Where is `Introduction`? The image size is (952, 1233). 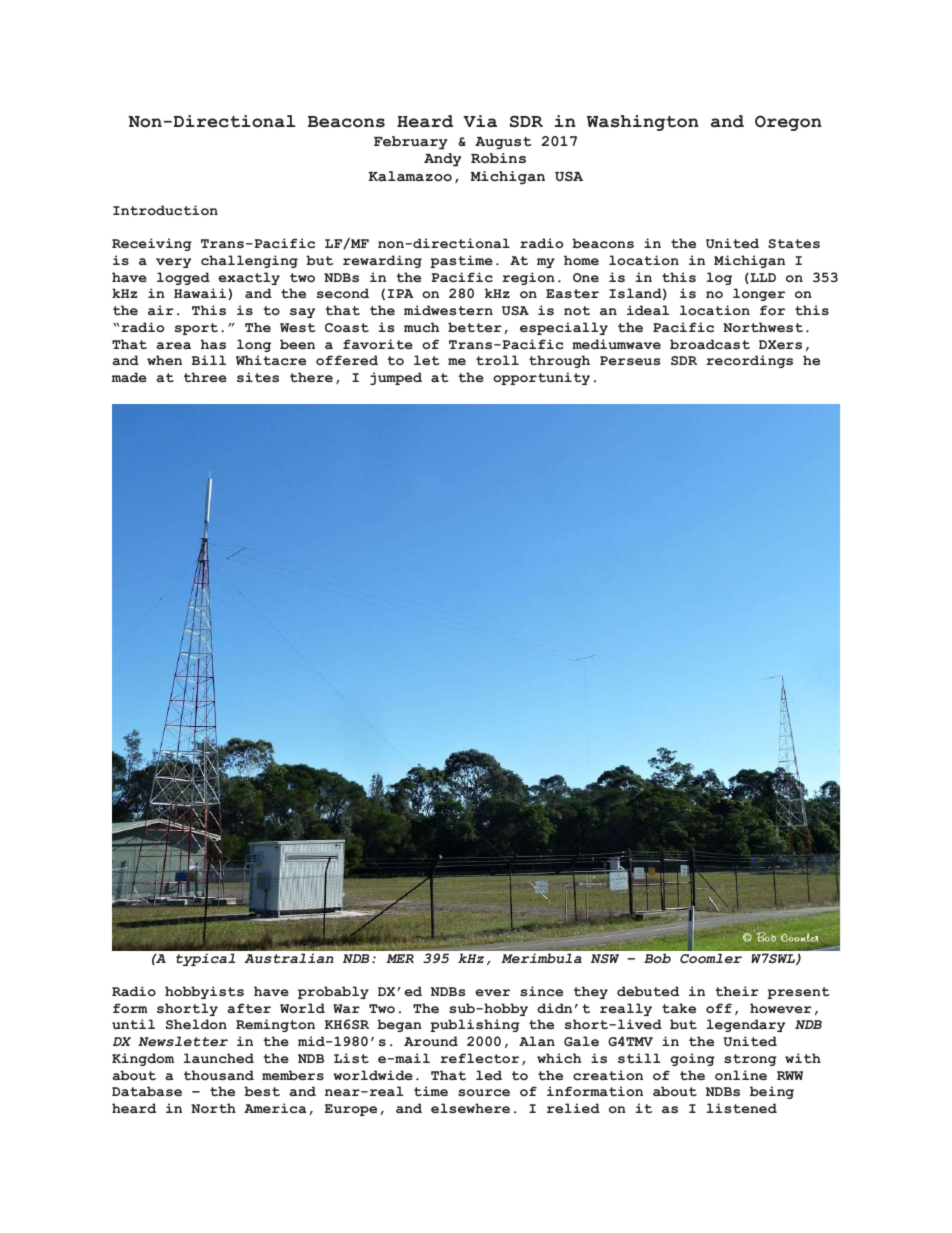 Introduction is located at coordinates (165, 210).
